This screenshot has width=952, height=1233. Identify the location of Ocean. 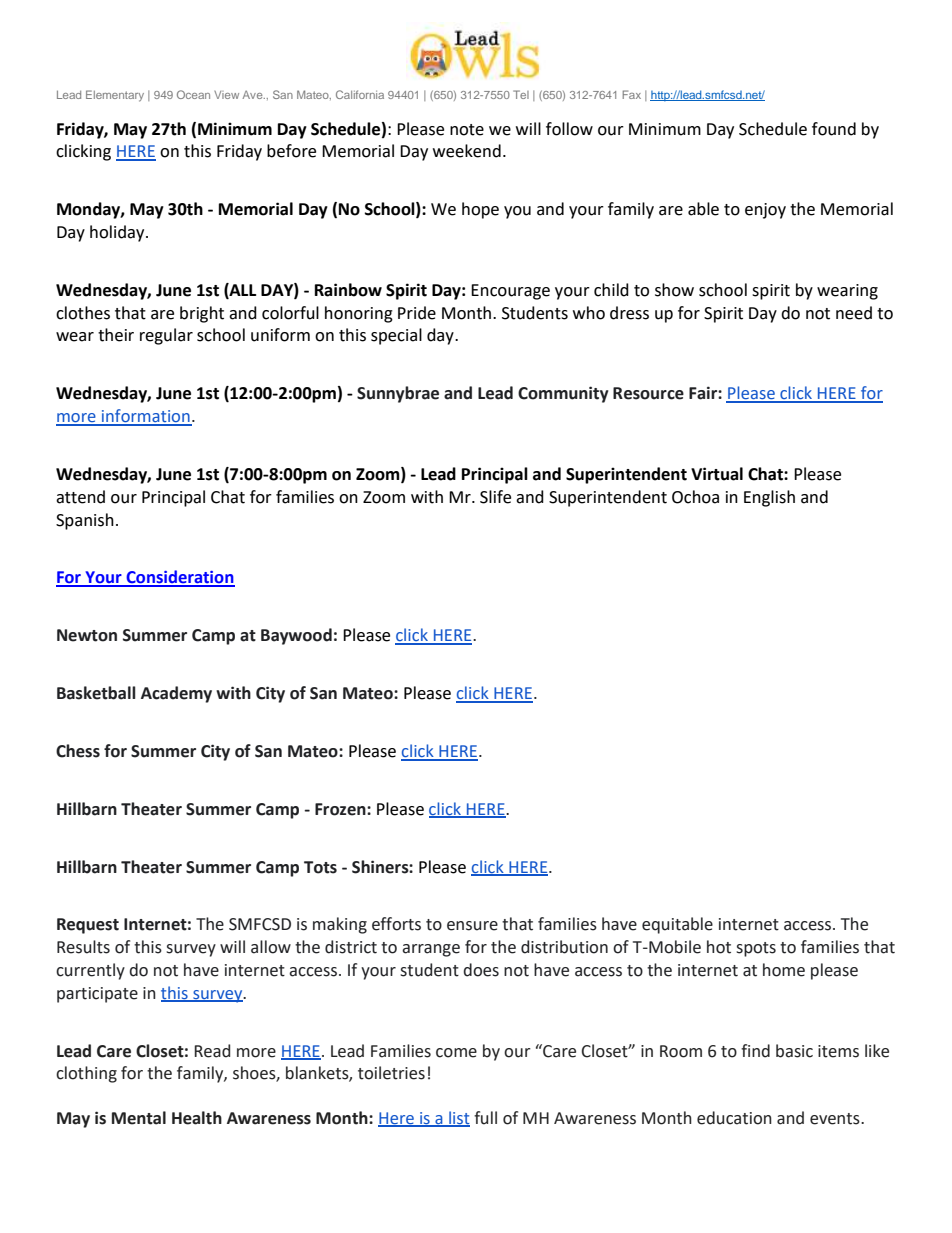
(193, 94).
